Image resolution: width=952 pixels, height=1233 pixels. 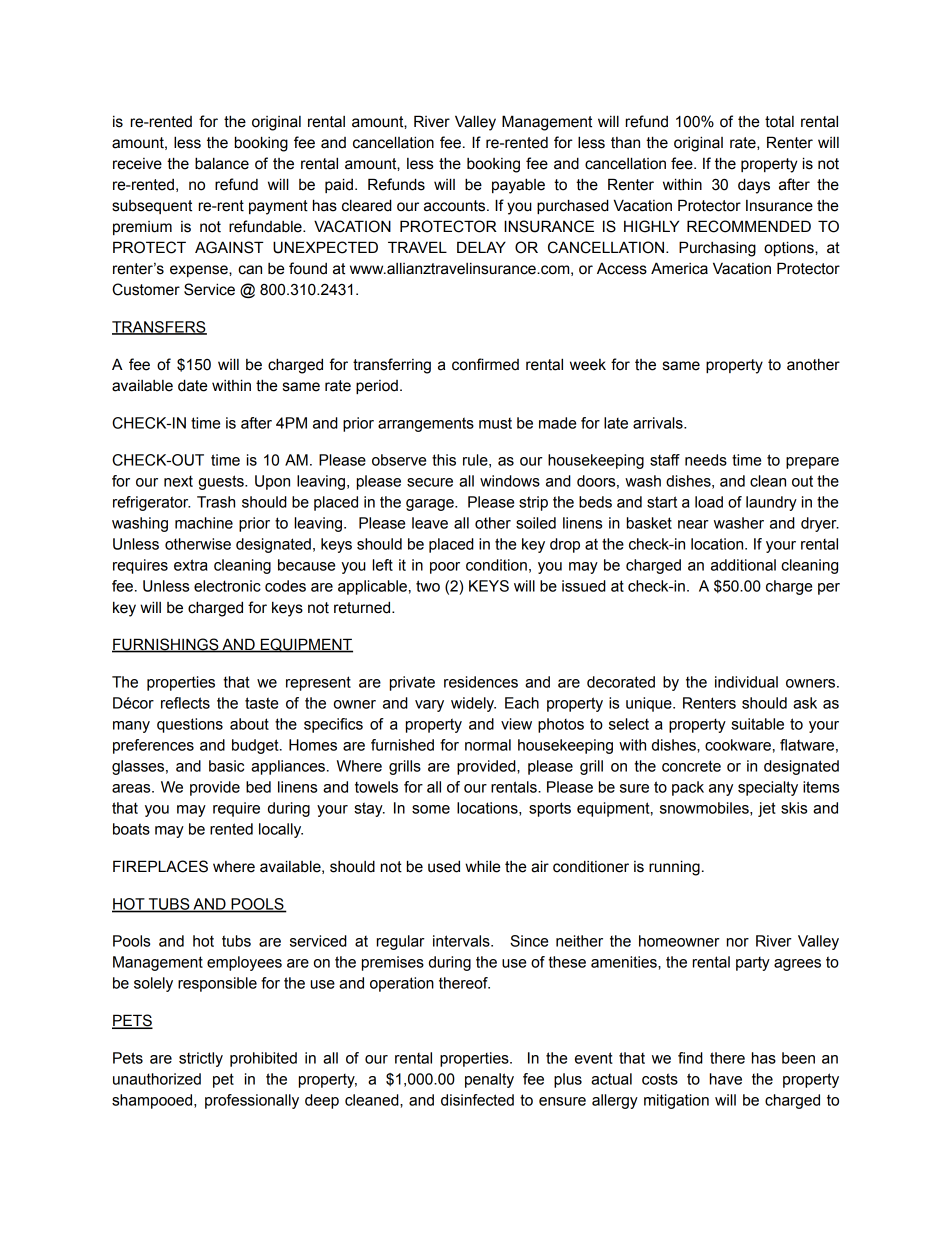 What do you see at coordinates (488, 745) in the screenshot?
I see `normal` at bounding box center [488, 745].
